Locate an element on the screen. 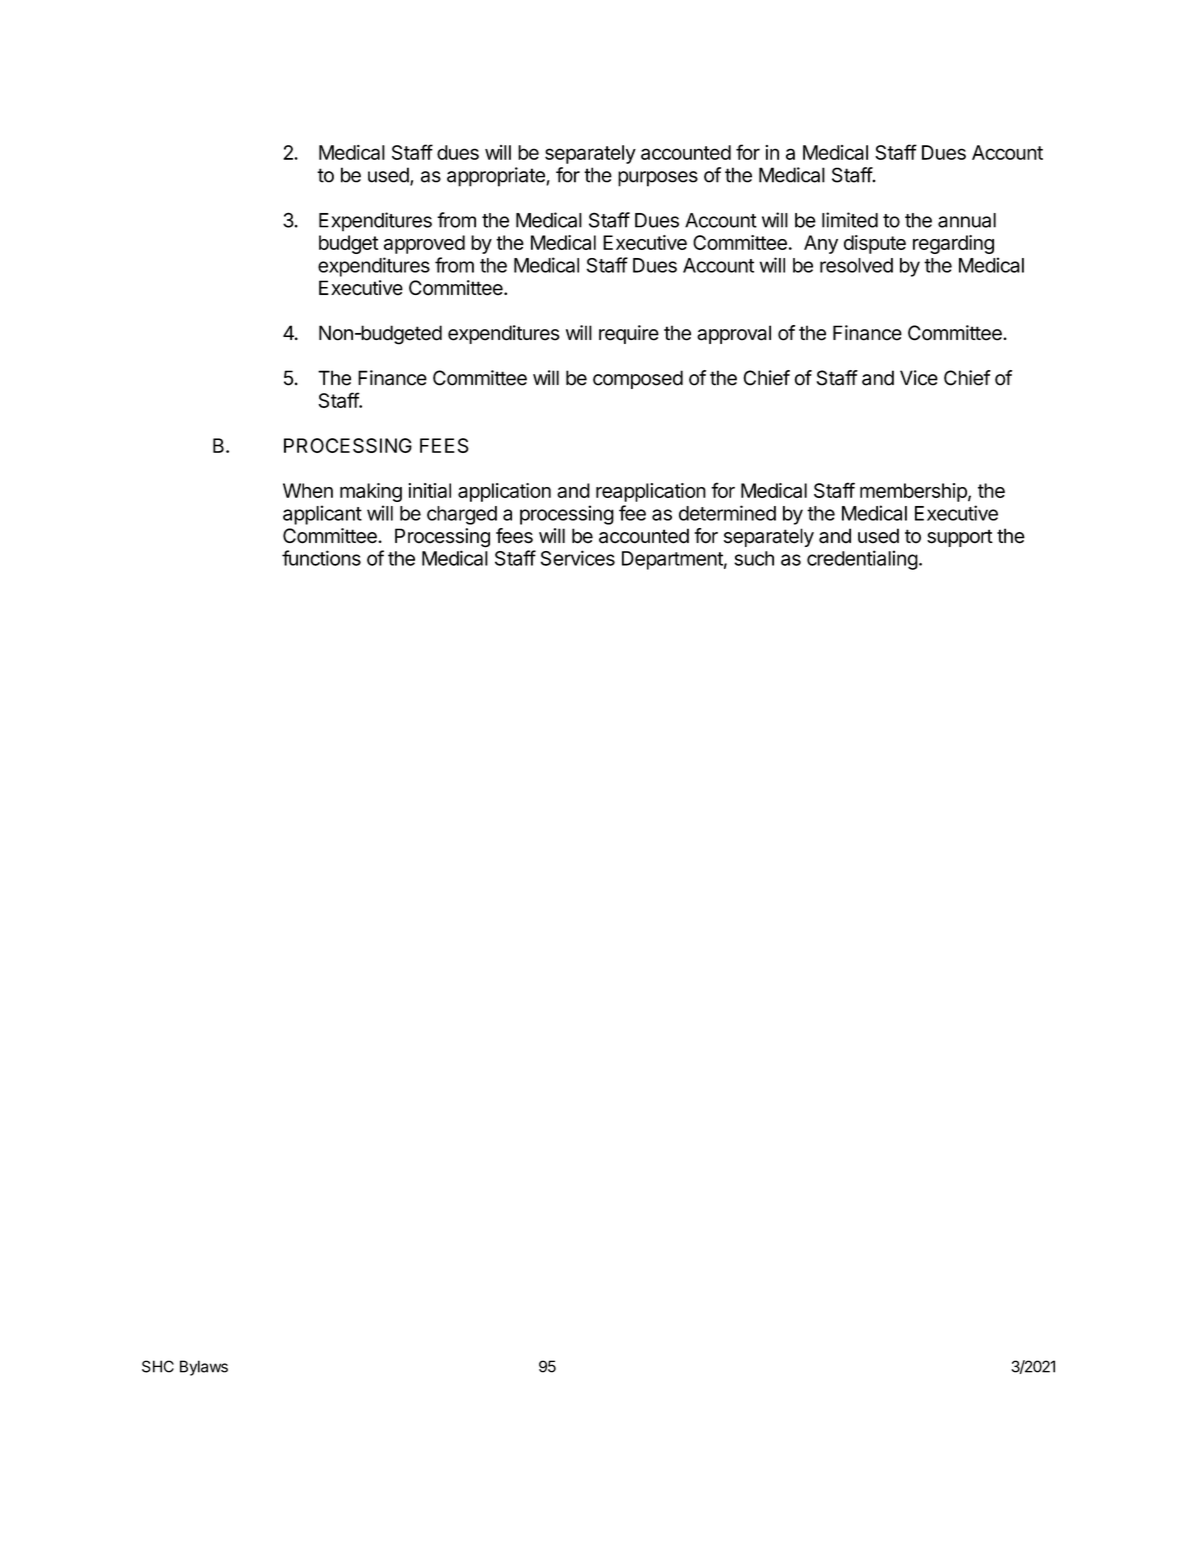  approved is located at coordinates (424, 244).
